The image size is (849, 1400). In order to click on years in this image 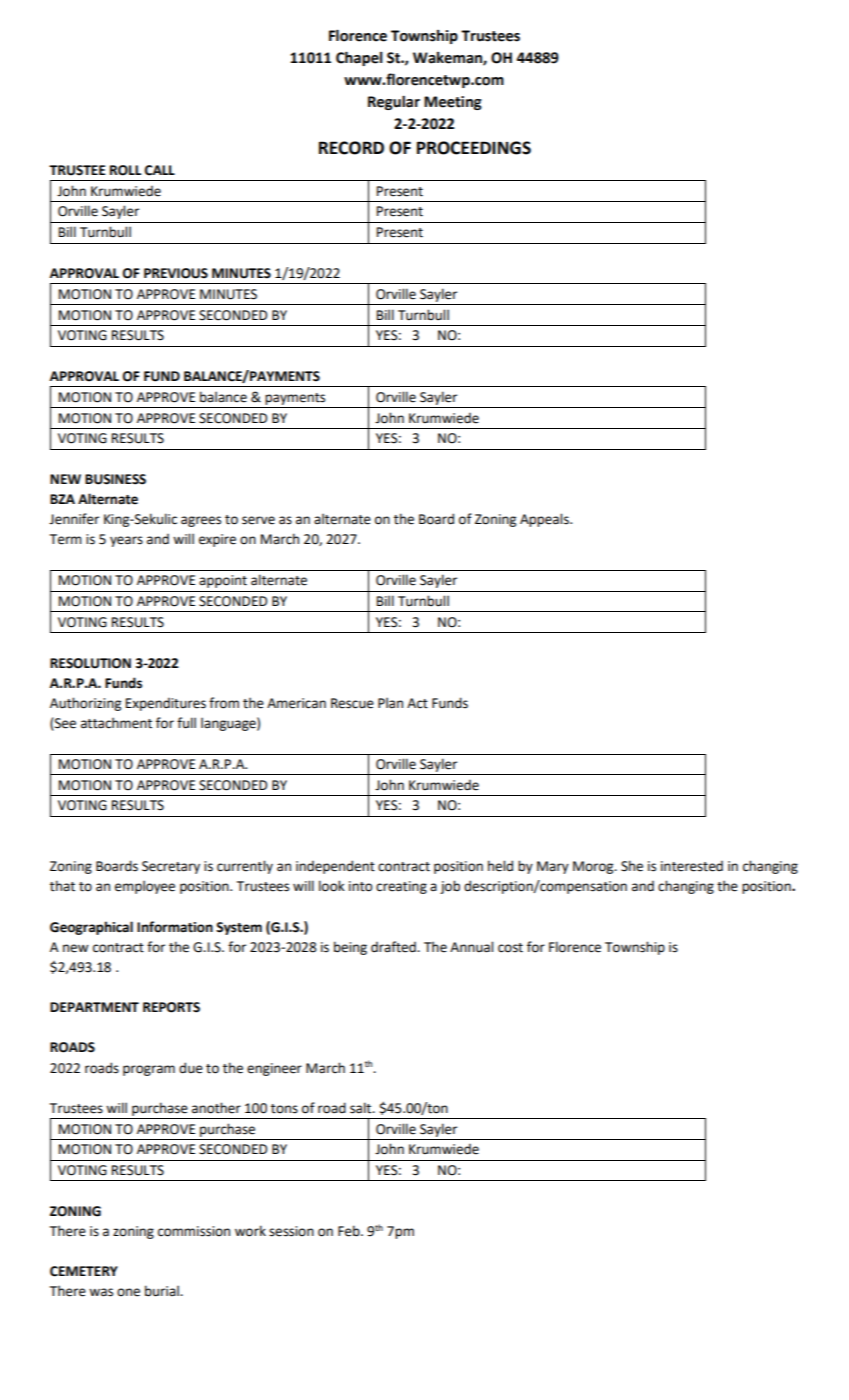, I will do `click(126, 541)`.
